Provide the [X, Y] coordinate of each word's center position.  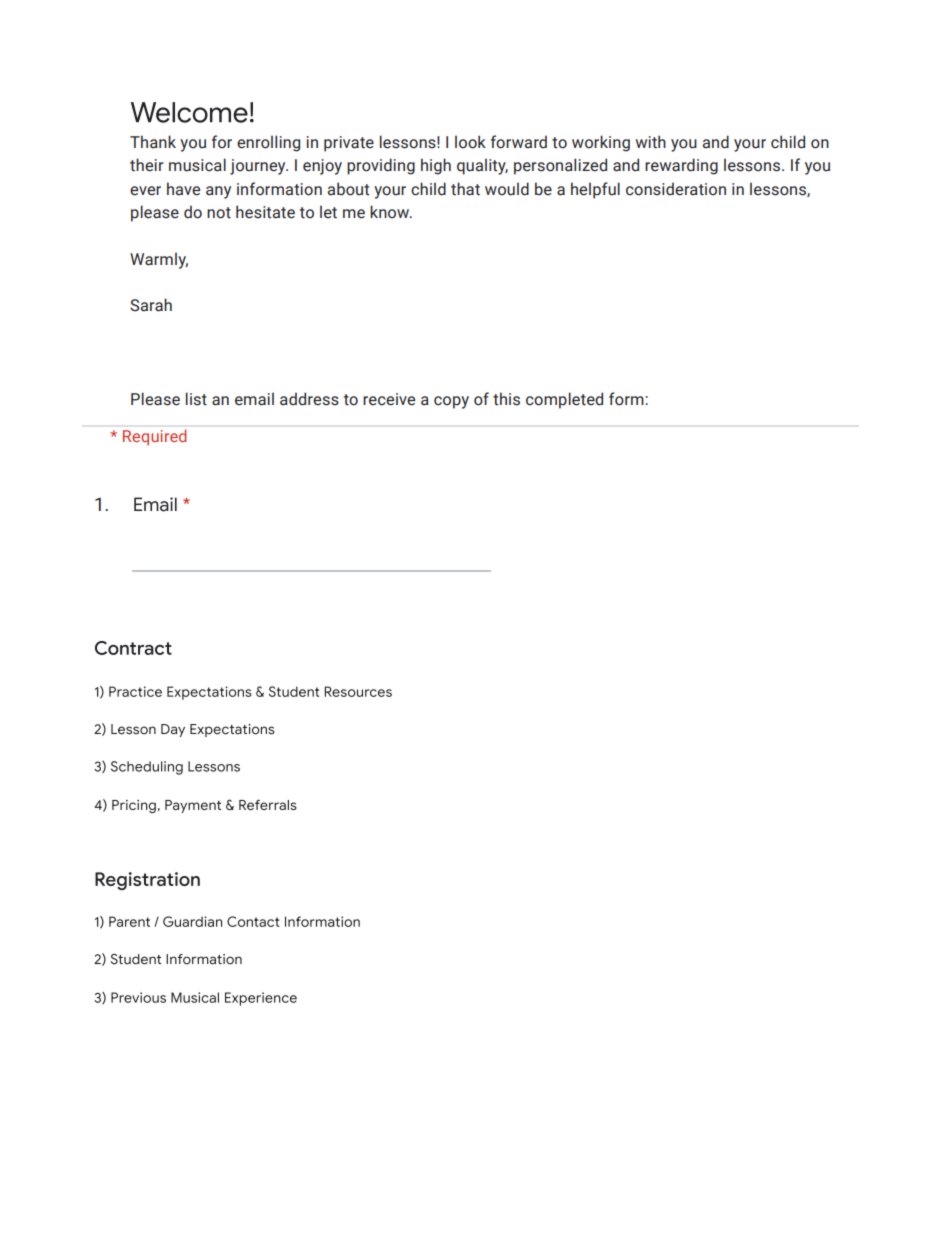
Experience [261, 999]
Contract [133, 648]
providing [381, 166]
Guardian [192, 921]
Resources [358, 691]
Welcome [189, 112]
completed [564, 400]
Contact [253, 921]
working [601, 143]
